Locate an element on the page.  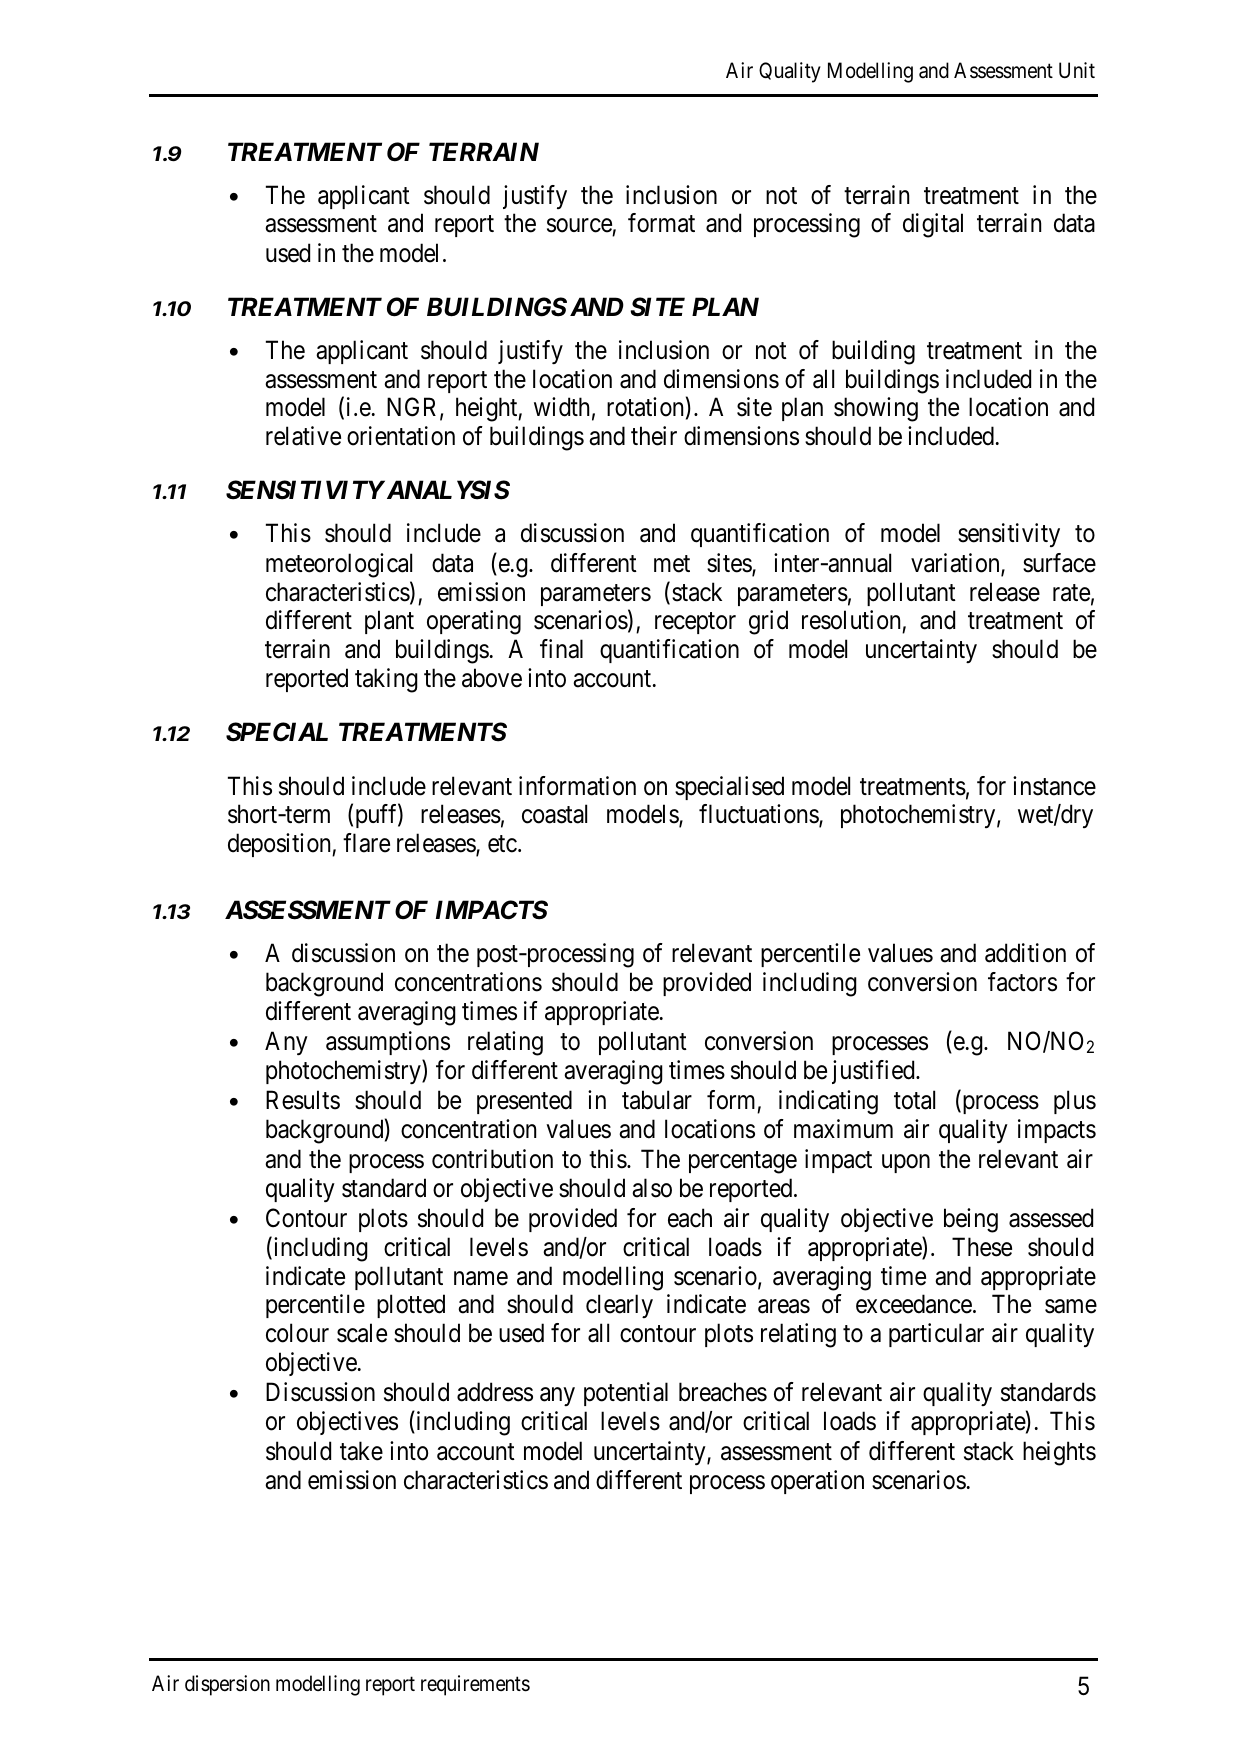
Unit is located at coordinates (1077, 70).
